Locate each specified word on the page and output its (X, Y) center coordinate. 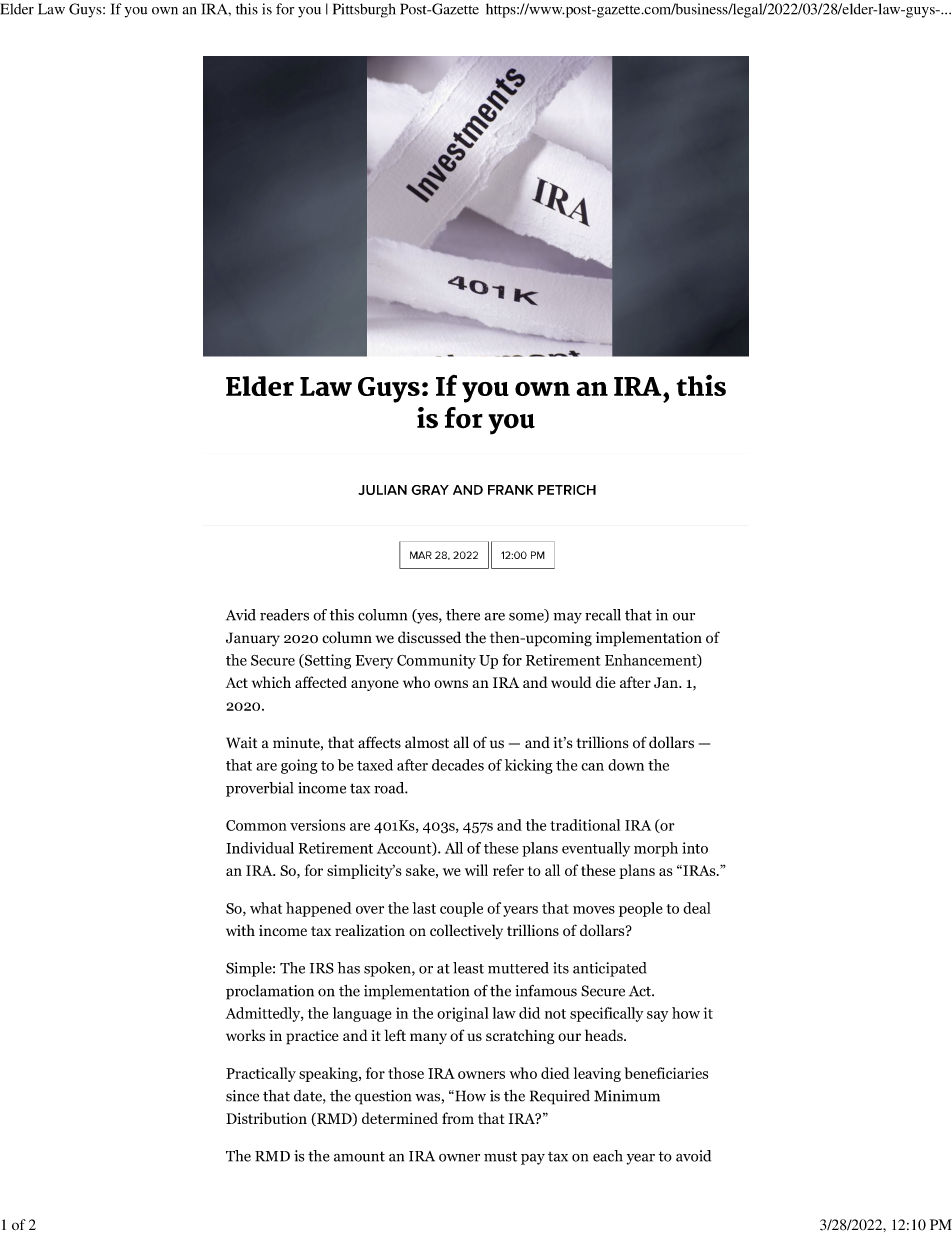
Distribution (266, 1118)
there (463, 615)
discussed (429, 637)
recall (603, 615)
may (567, 618)
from (458, 1118)
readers (284, 615)
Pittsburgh (364, 10)
